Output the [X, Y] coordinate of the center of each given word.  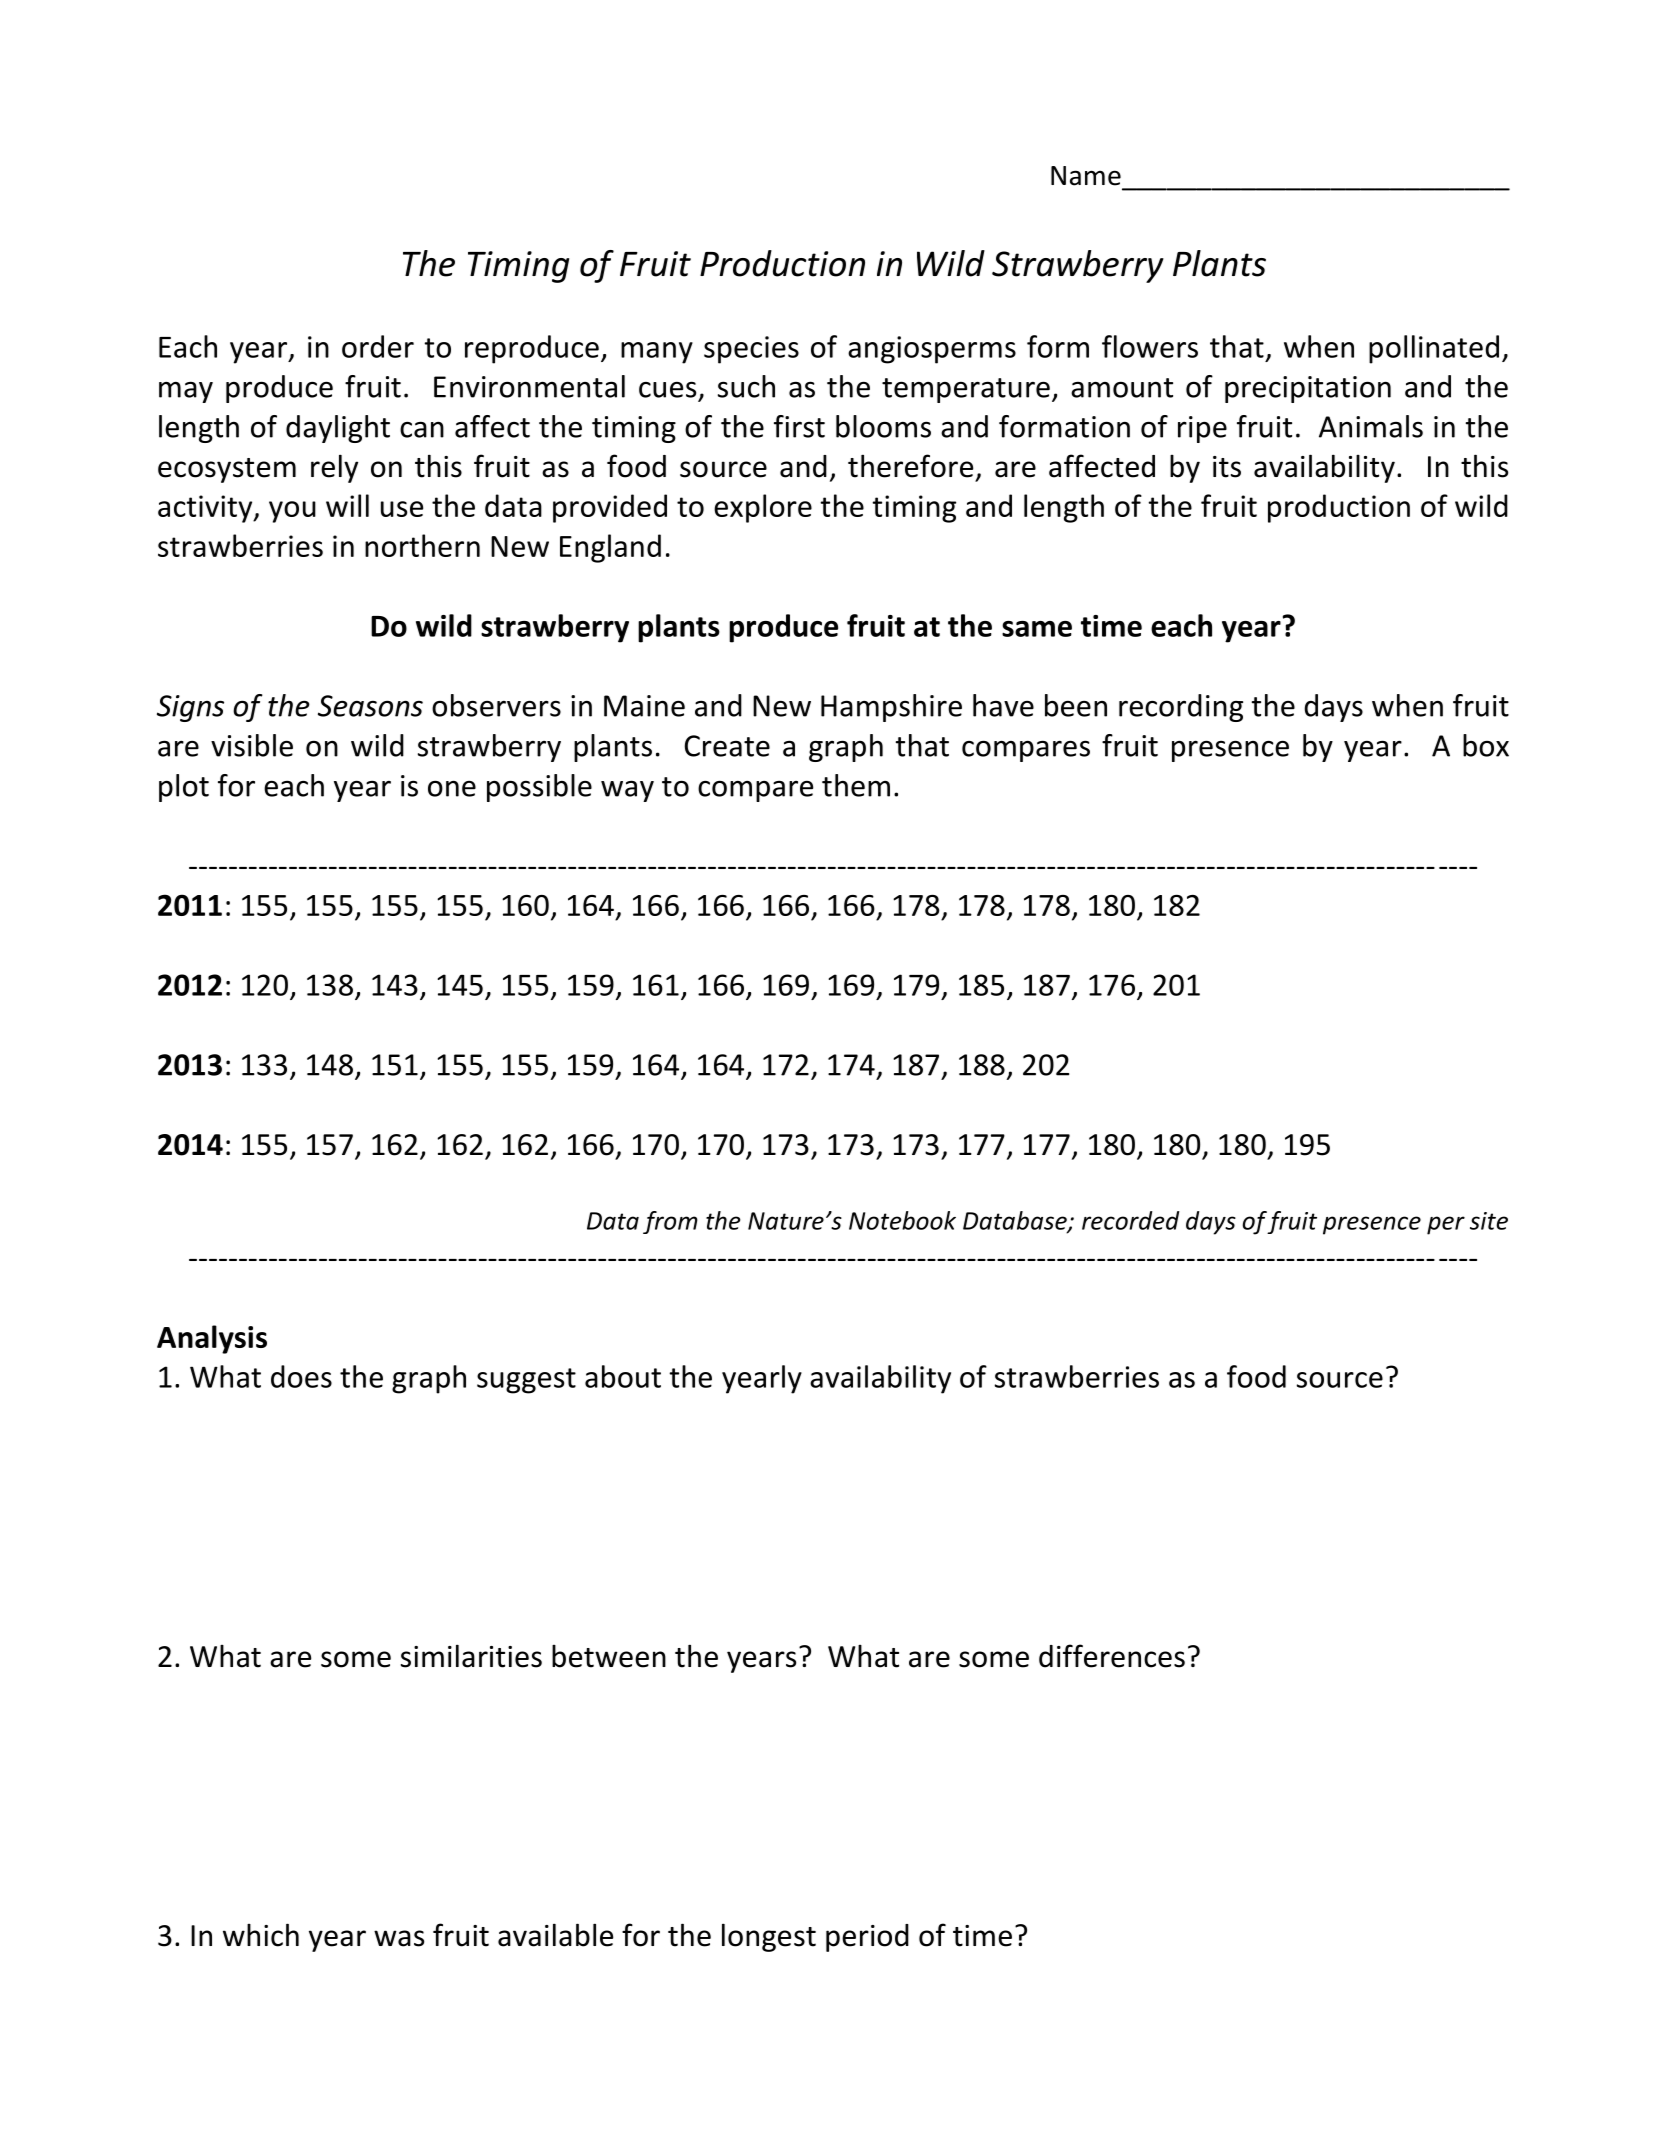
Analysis [212, 1339]
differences [1112, 1656]
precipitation [1308, 389]
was [399, 1938]
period [867, 1938]
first [799, 426]
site [1489, 1221]
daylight [338, 429]
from [670, 1222]
